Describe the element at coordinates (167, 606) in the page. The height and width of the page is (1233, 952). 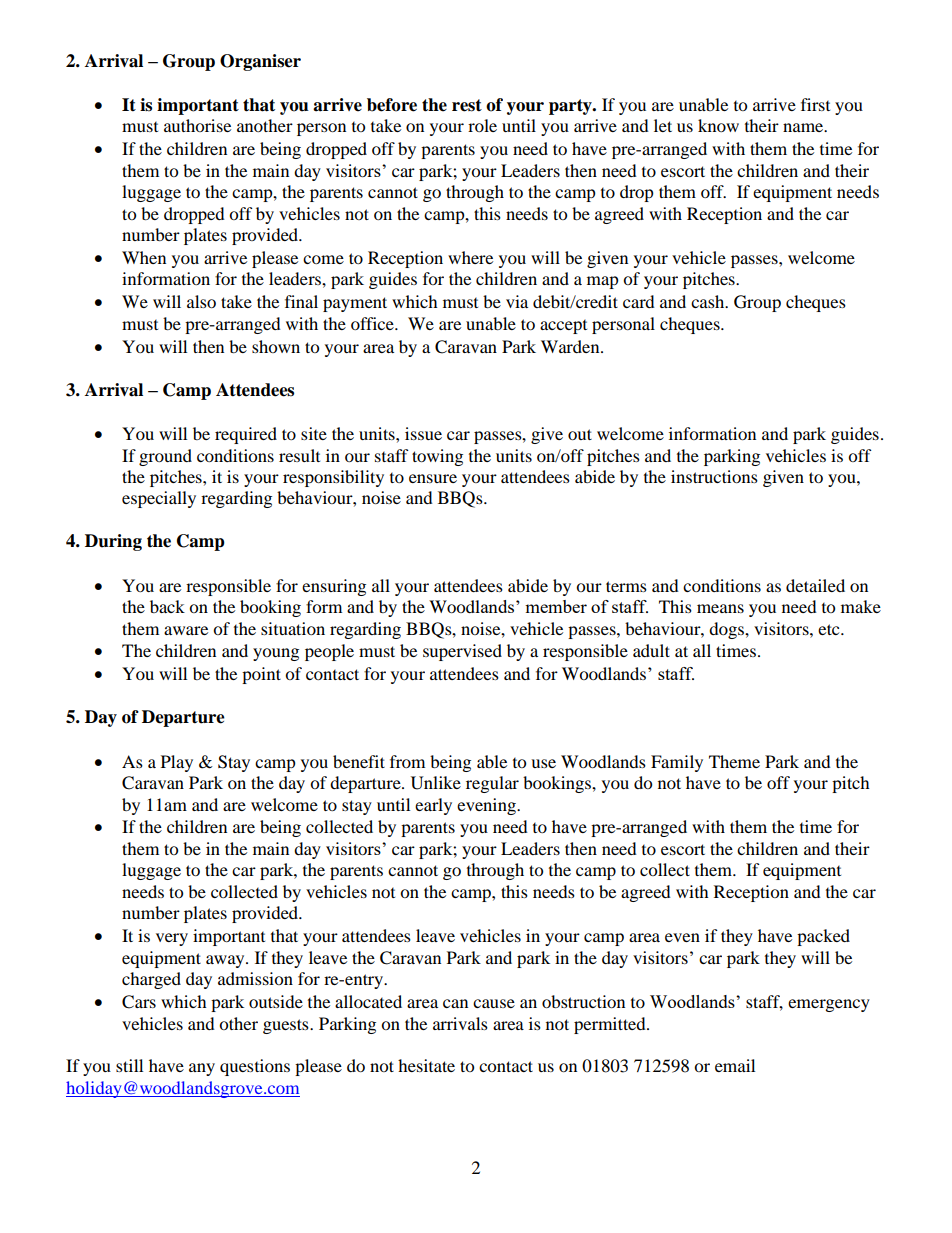
I see `back` at that location.
